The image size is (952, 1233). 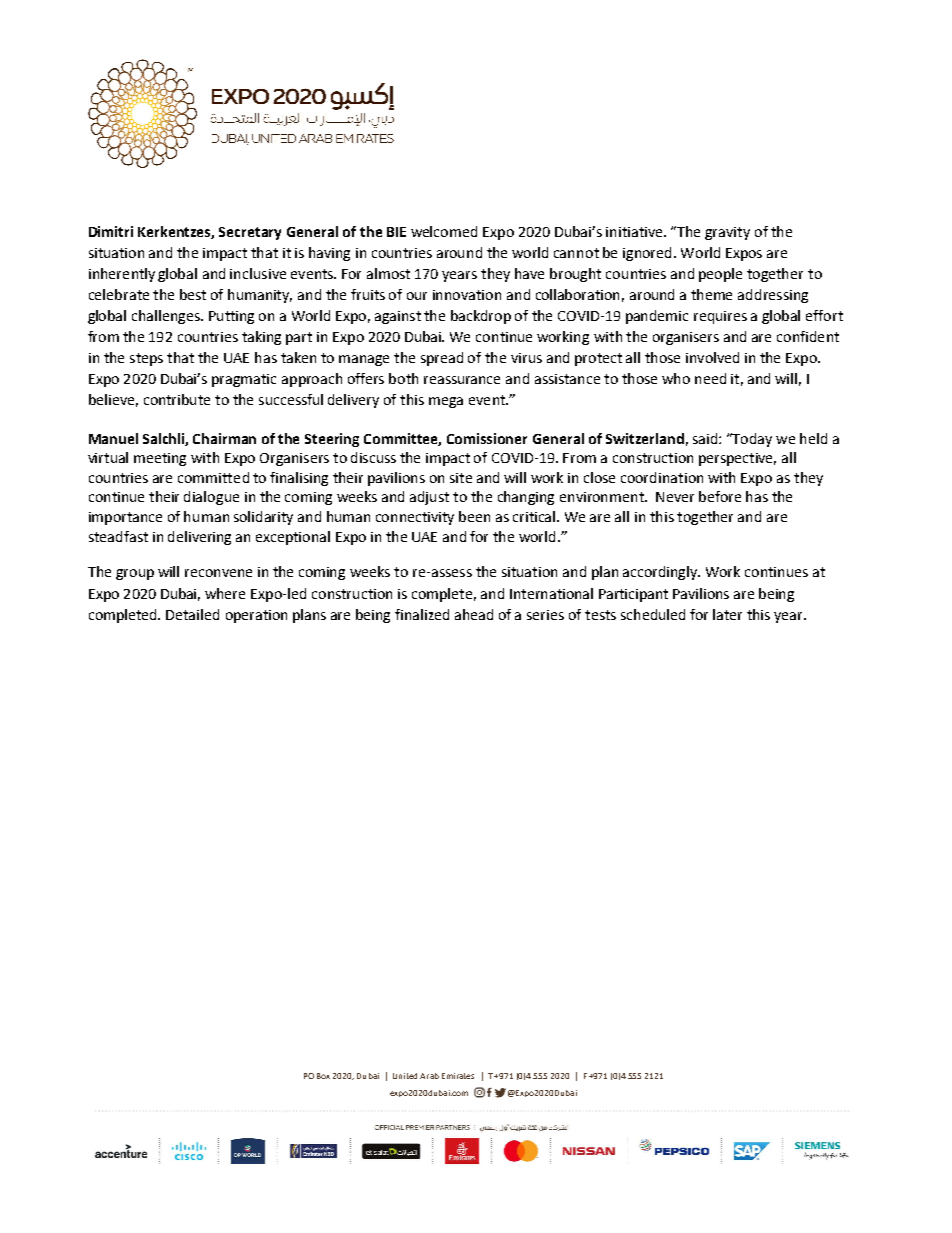 I want to click on welcomed, so click(x=444, y=231).
